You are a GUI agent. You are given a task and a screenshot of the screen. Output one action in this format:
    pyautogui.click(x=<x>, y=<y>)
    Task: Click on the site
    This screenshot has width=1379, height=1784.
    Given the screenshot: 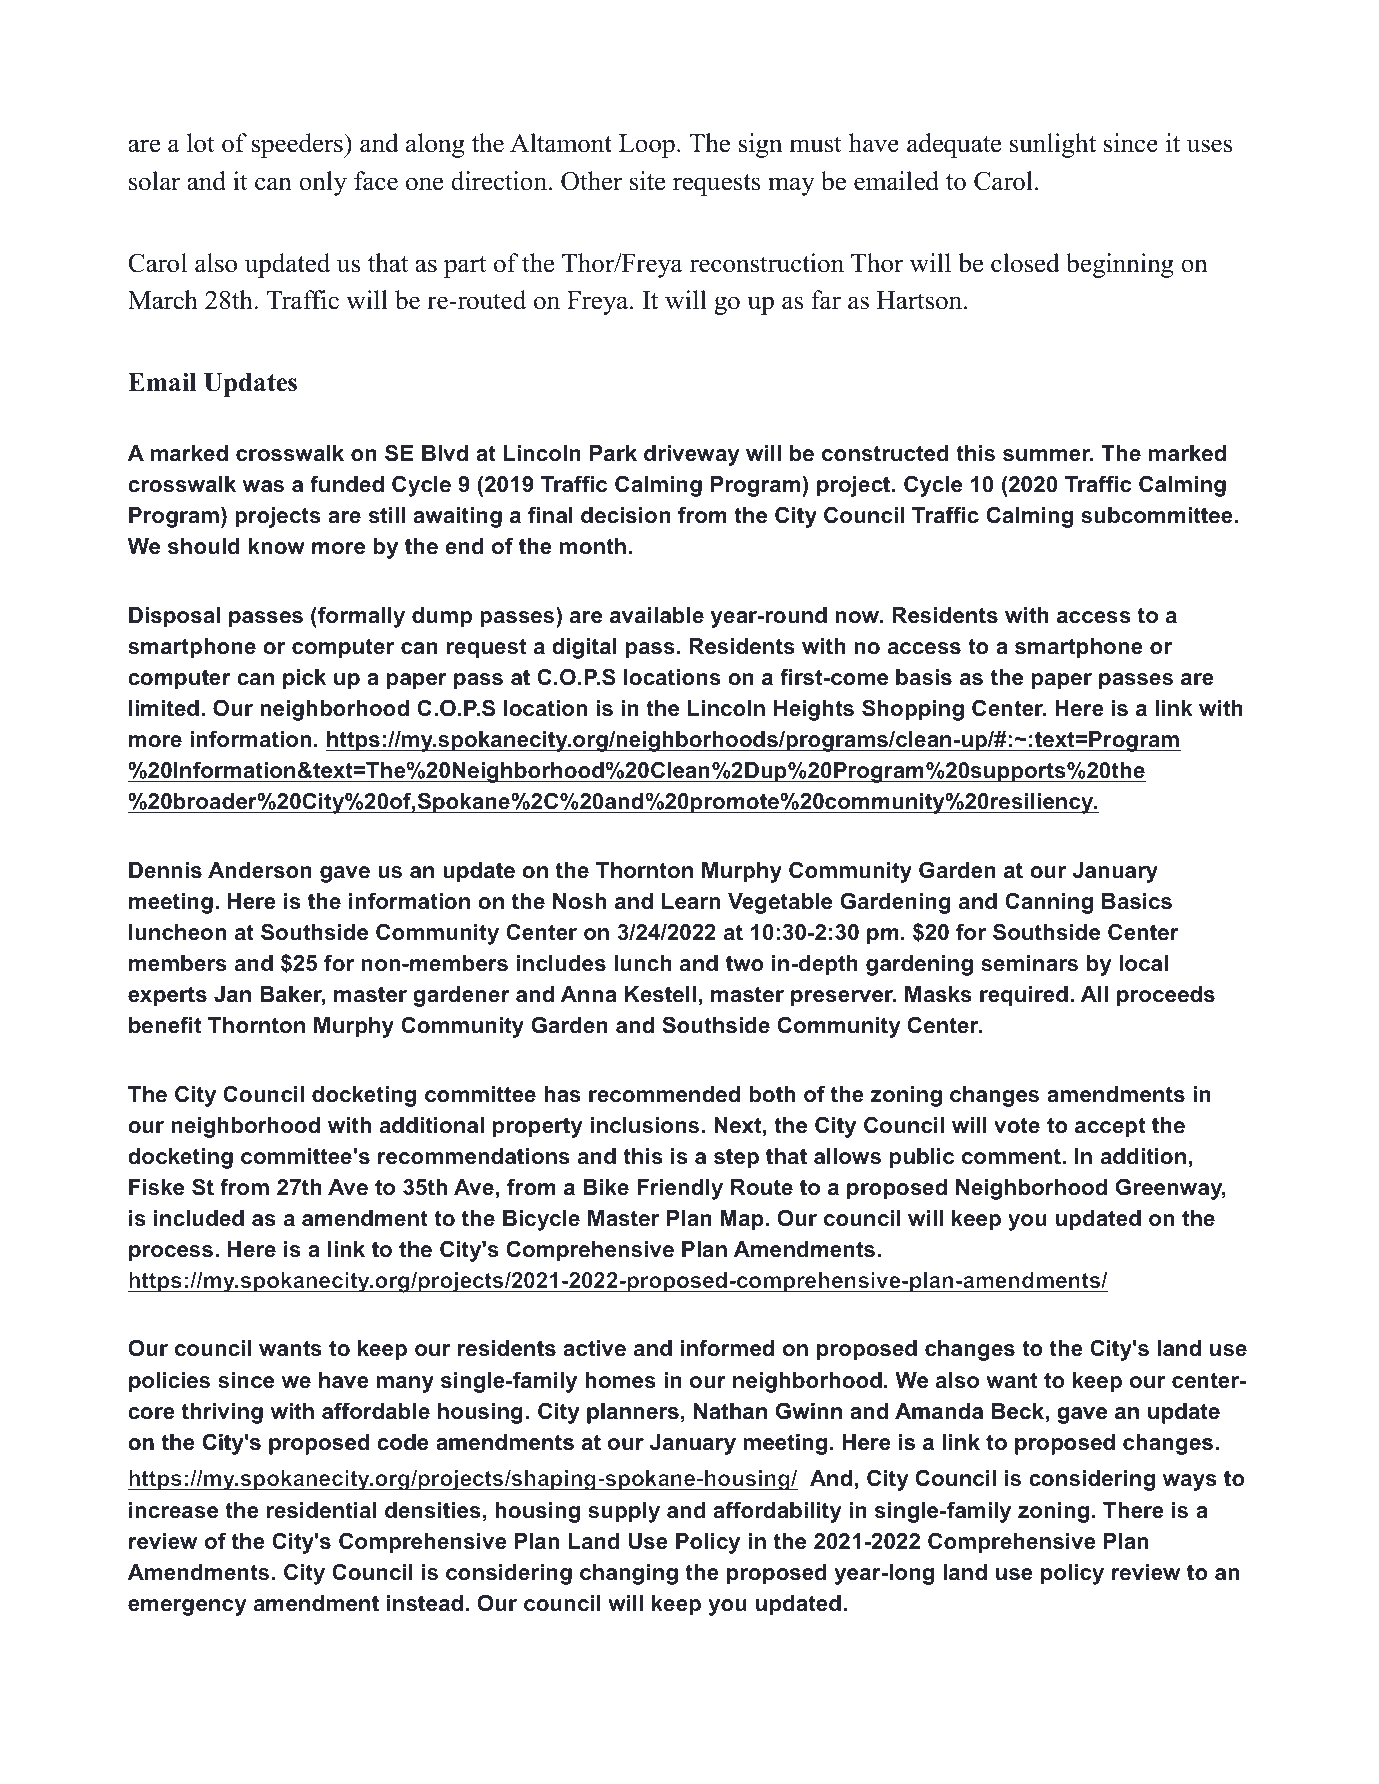 What is the action you would take?
    pyautogui.click(x=647, y=181)
